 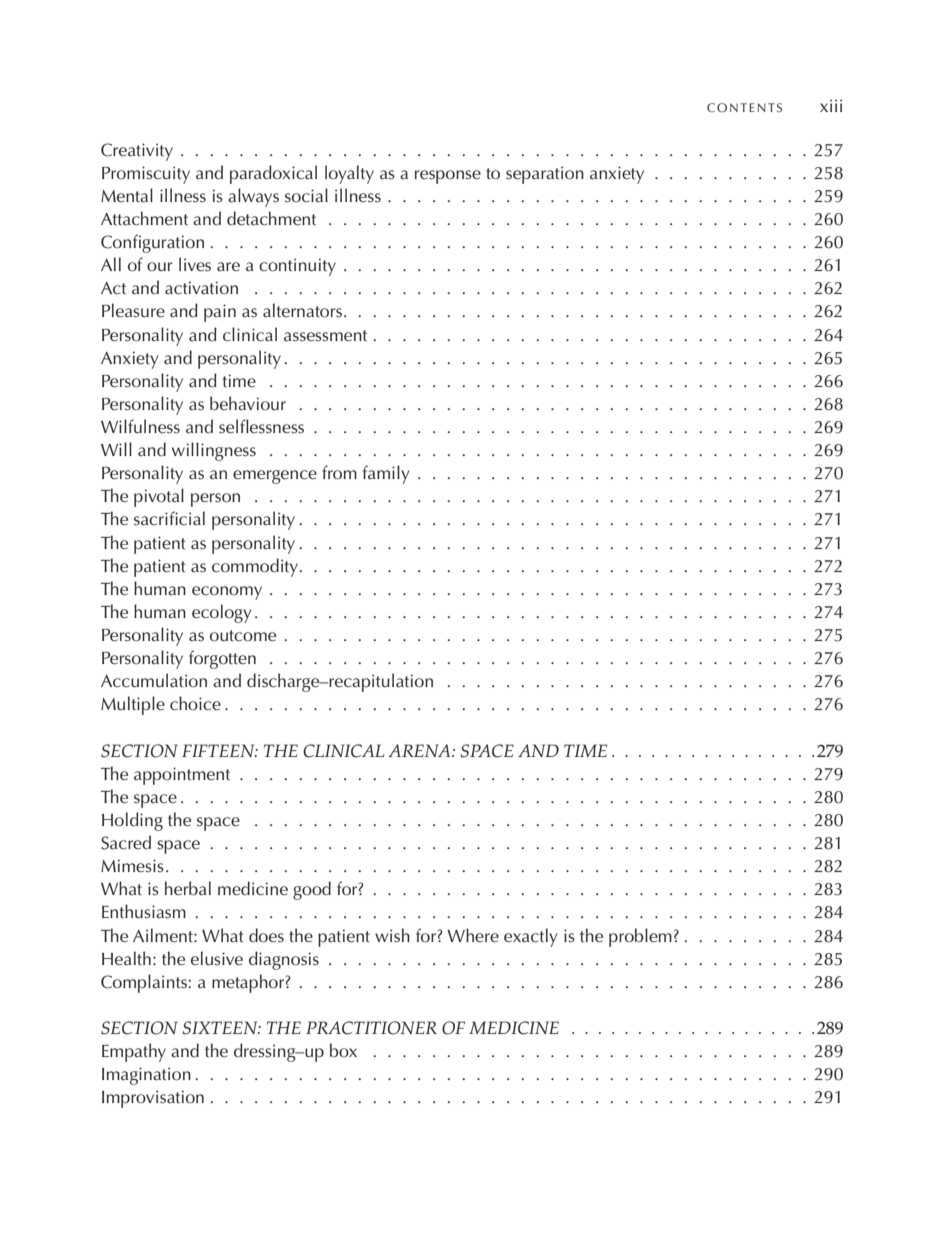 I want to click on Imagination, so click(x=146, y=1076).
